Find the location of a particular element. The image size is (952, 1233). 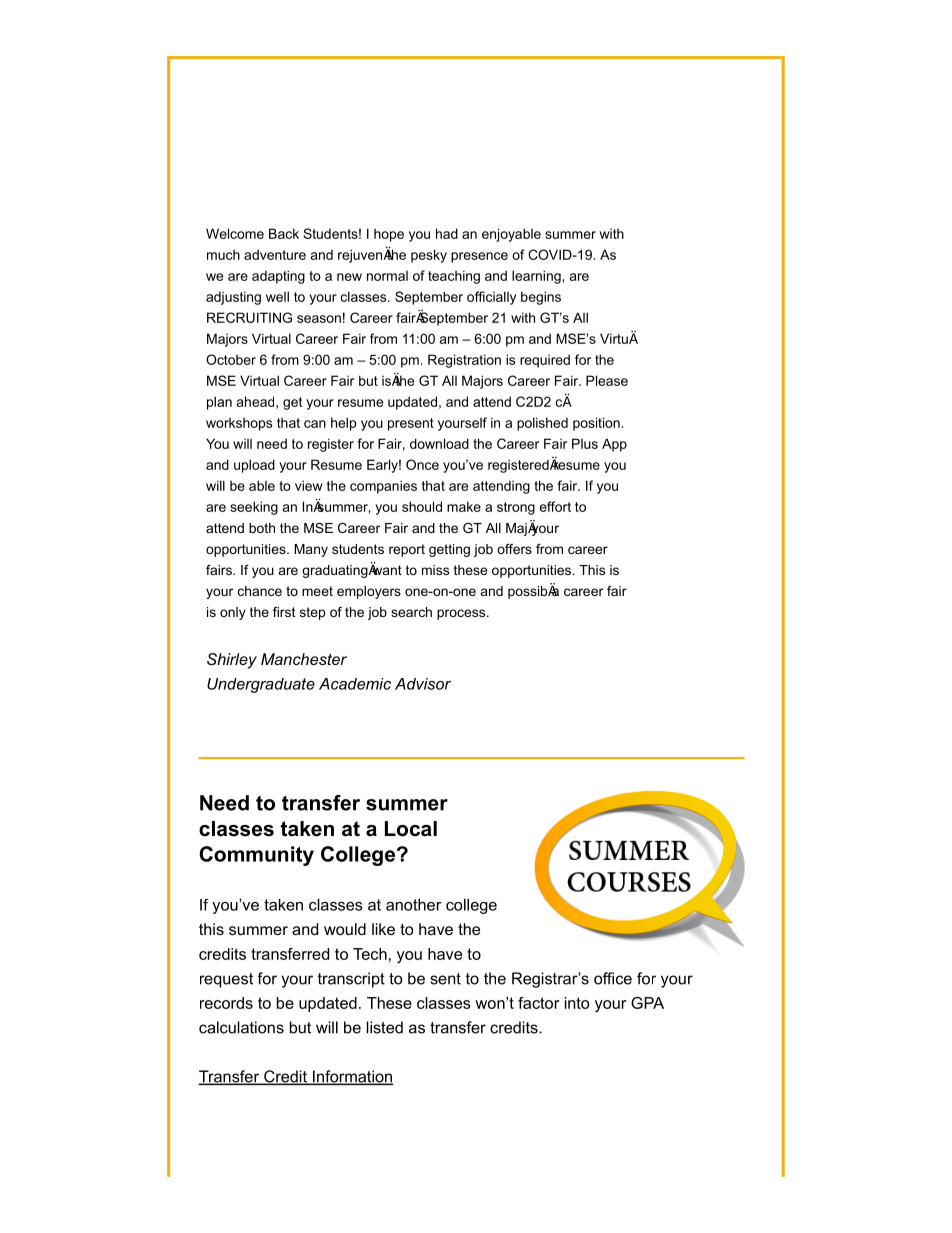

calculations is located at coordinates (241, 1027).
